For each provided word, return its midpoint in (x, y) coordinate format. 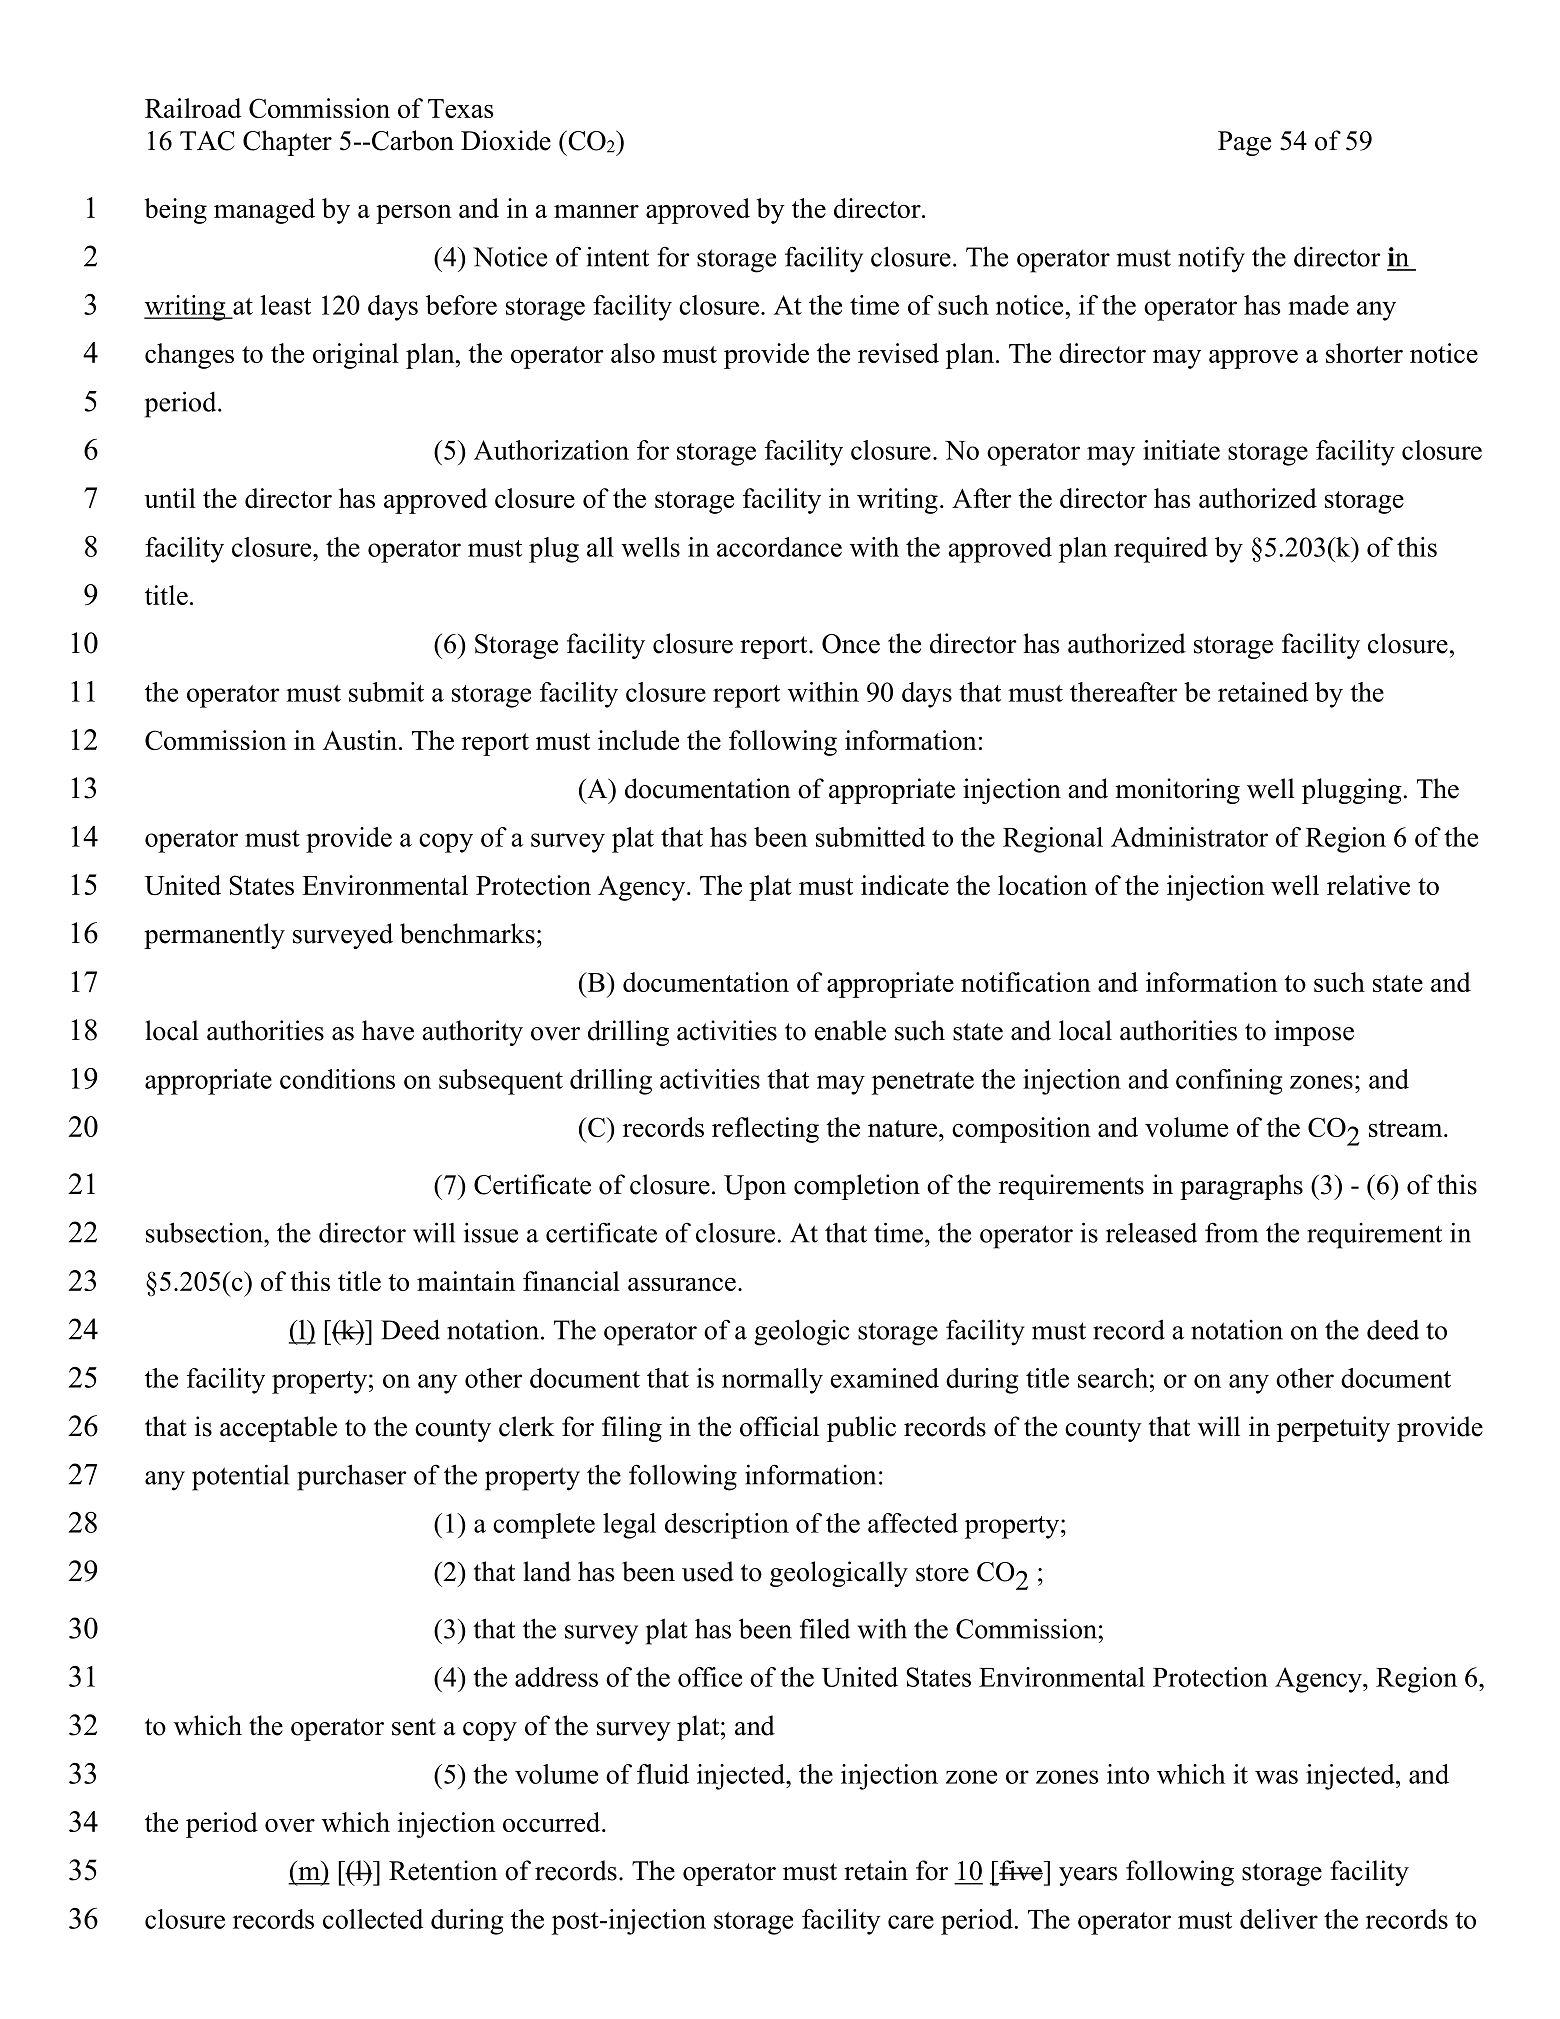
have (388, 1030)
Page (1244, 143)
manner (596, 211)
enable (850, 1030)
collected (373, 1919)
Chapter (287, 143)
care (911, 1922)
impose (1314, 1033)
